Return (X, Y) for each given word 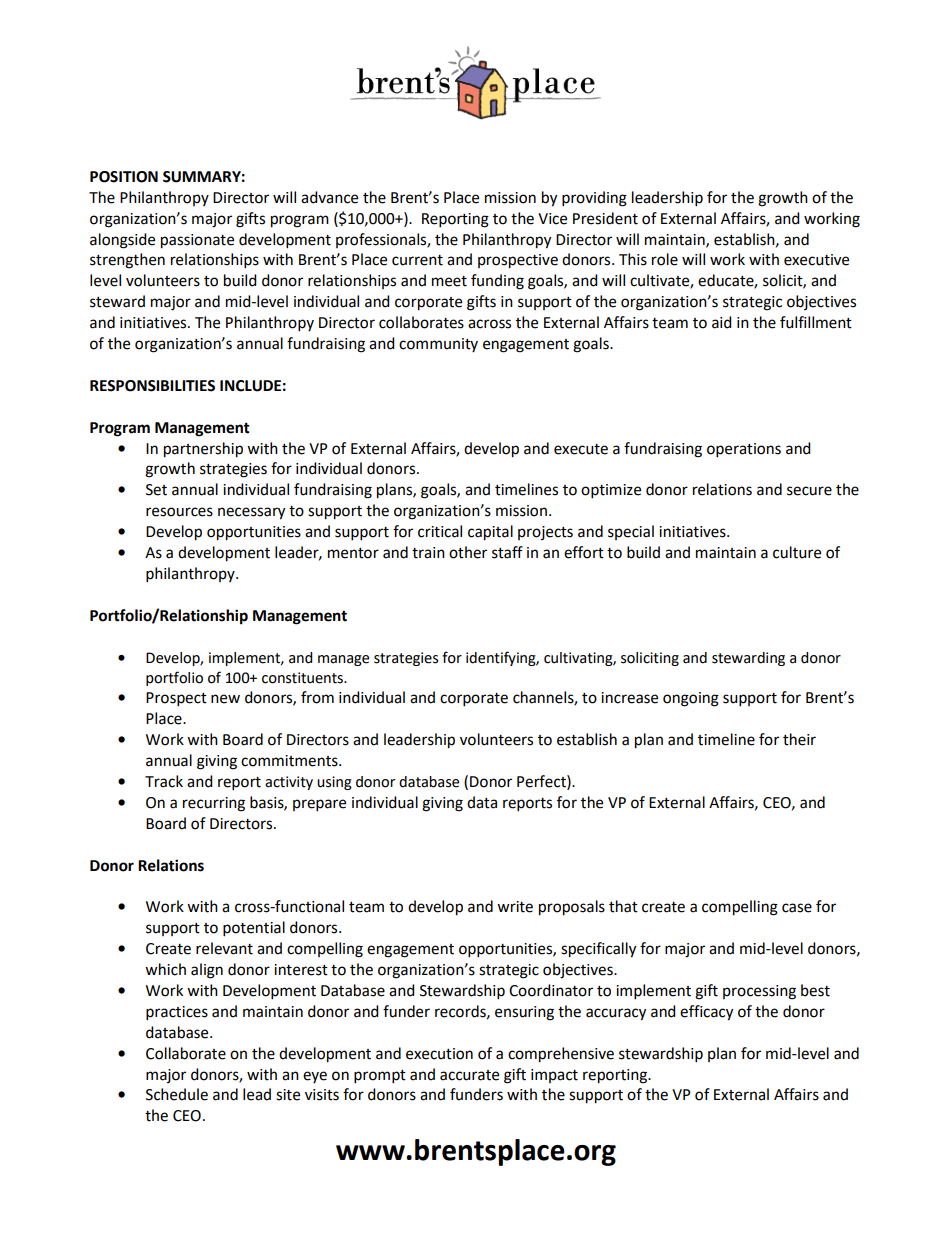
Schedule (177, 1094)
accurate (469, 1075)
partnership (203, 450)
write (515, 907)
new (225, 699)
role (665, 259)
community (438, 345)
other (468, 552)
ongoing (691, 699)
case (797, 908)
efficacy (706, 1013)
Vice (552, 219)
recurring (214, 804)
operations (744, 450)
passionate (197, 241)
